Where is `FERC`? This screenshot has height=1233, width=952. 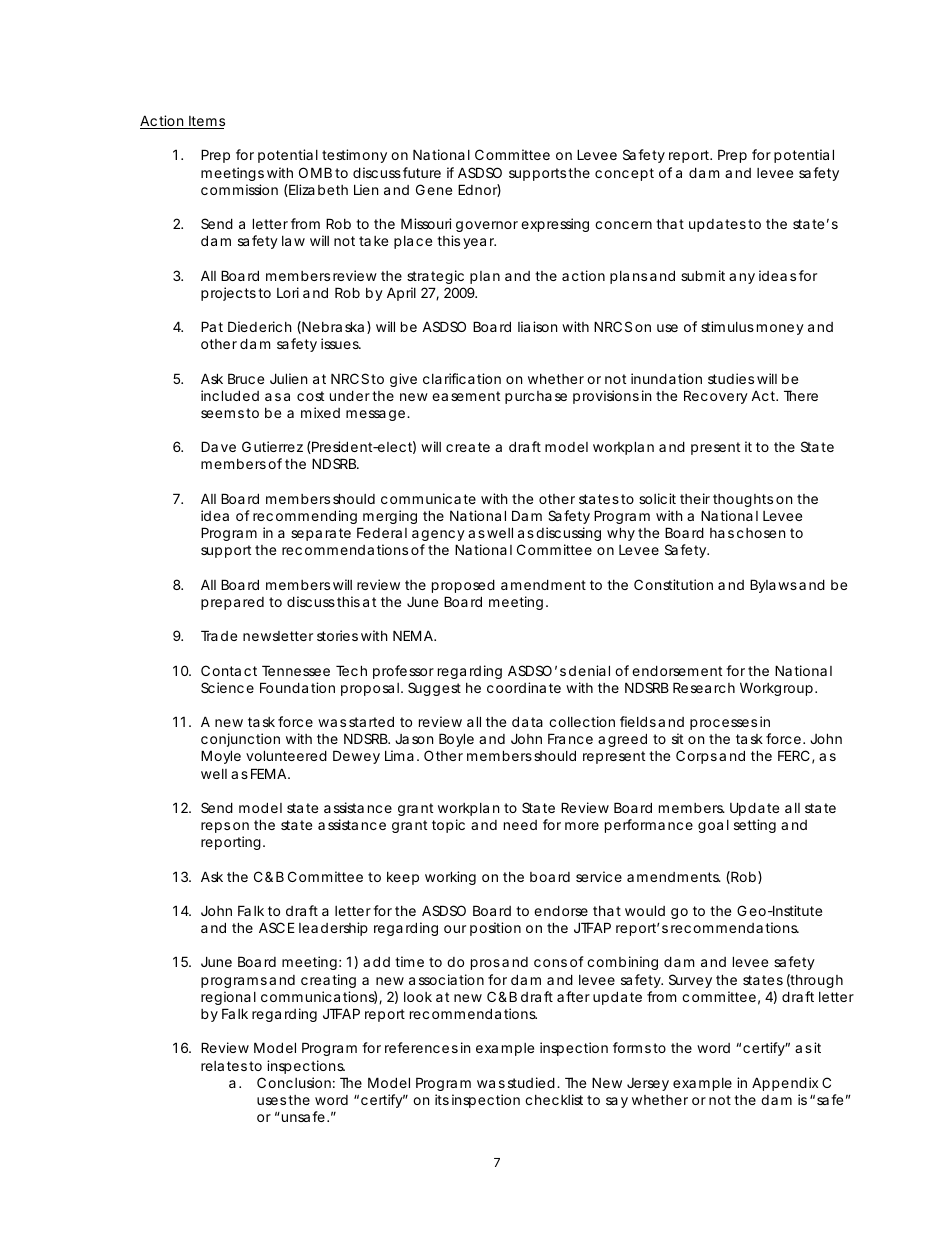 FERC is located at coordinates (796, 757).
